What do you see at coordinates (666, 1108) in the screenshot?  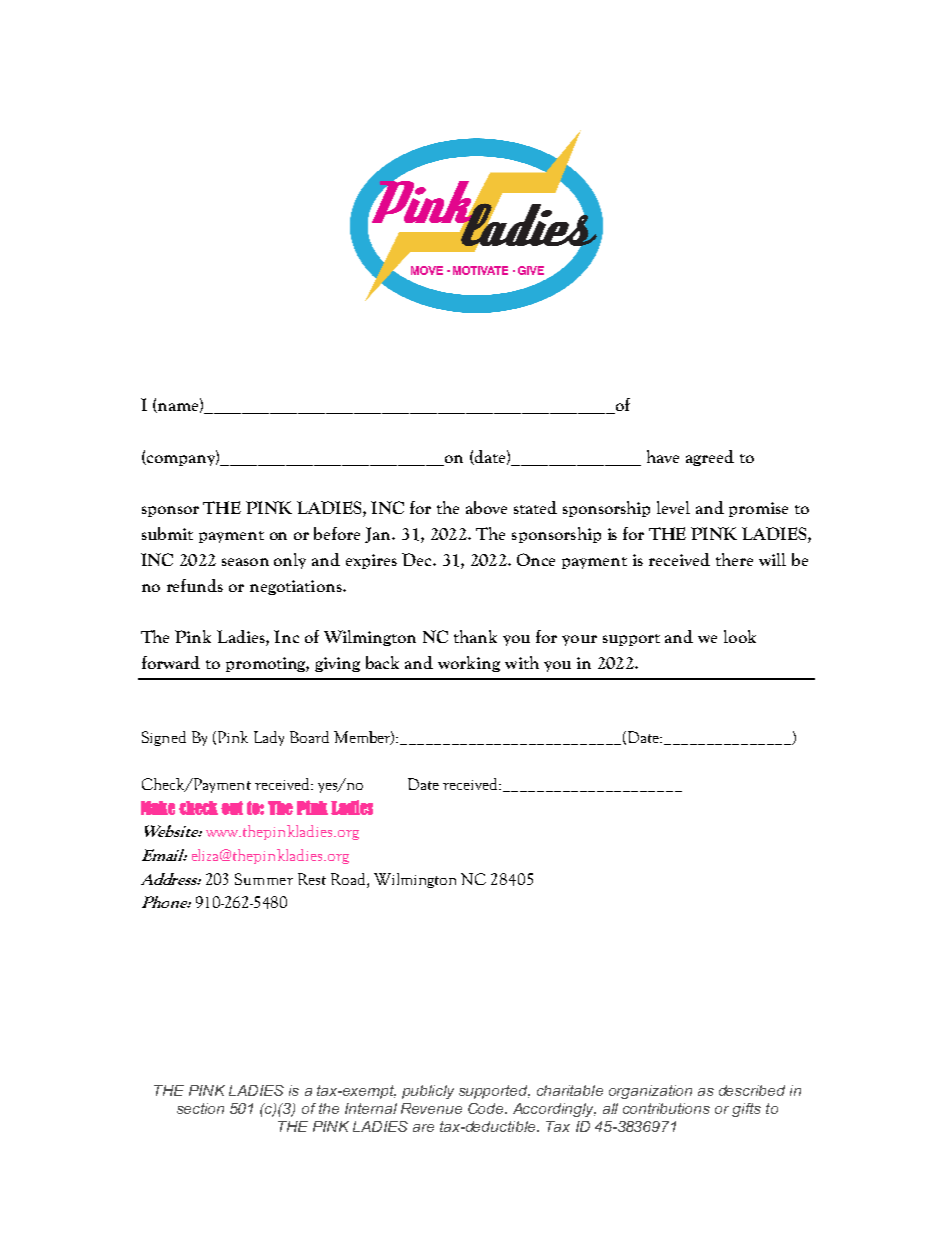 I see `contributions` at bounding box center [666, 1108].
